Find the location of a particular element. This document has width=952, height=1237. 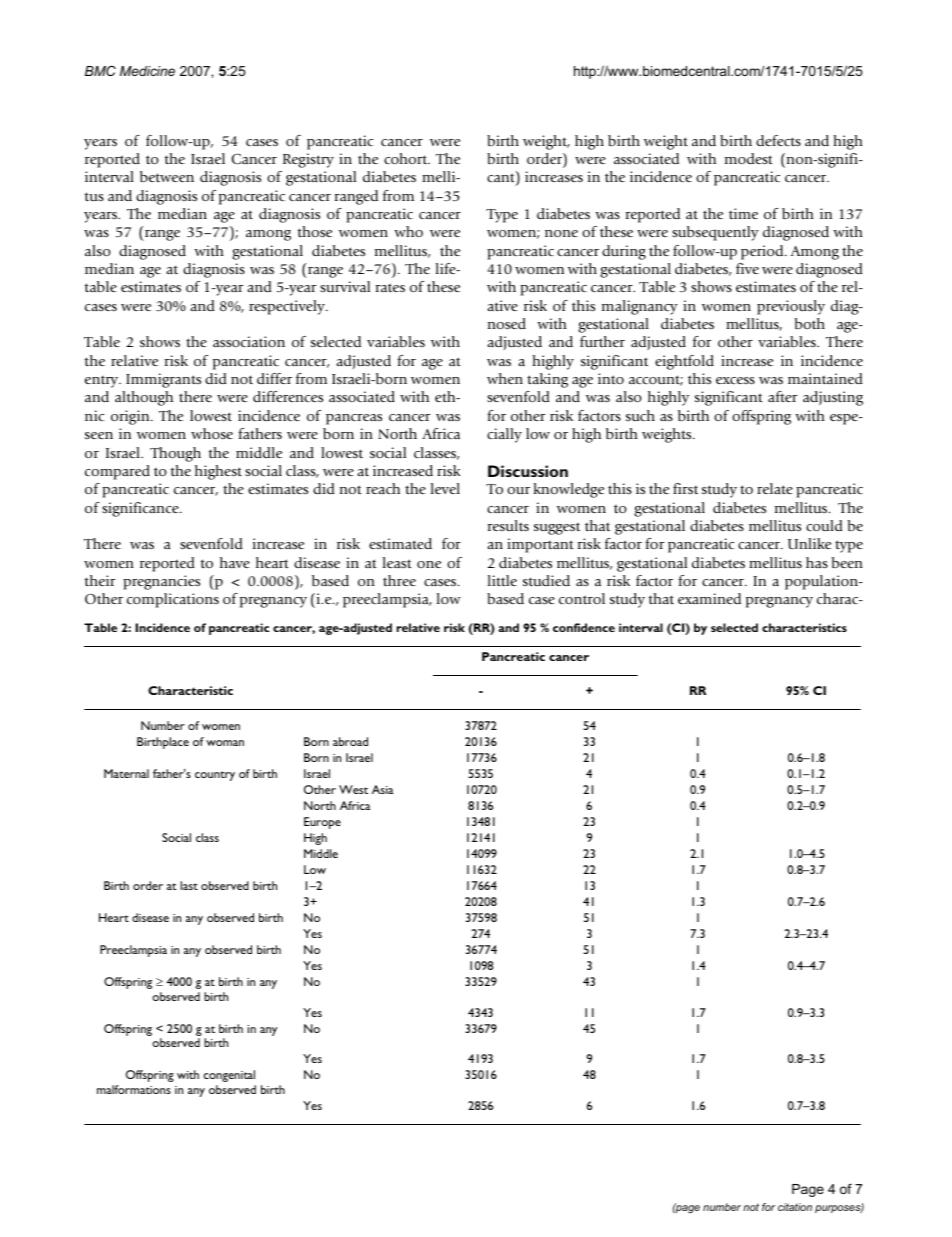

Medicine is located at coordinates (147, 71).
